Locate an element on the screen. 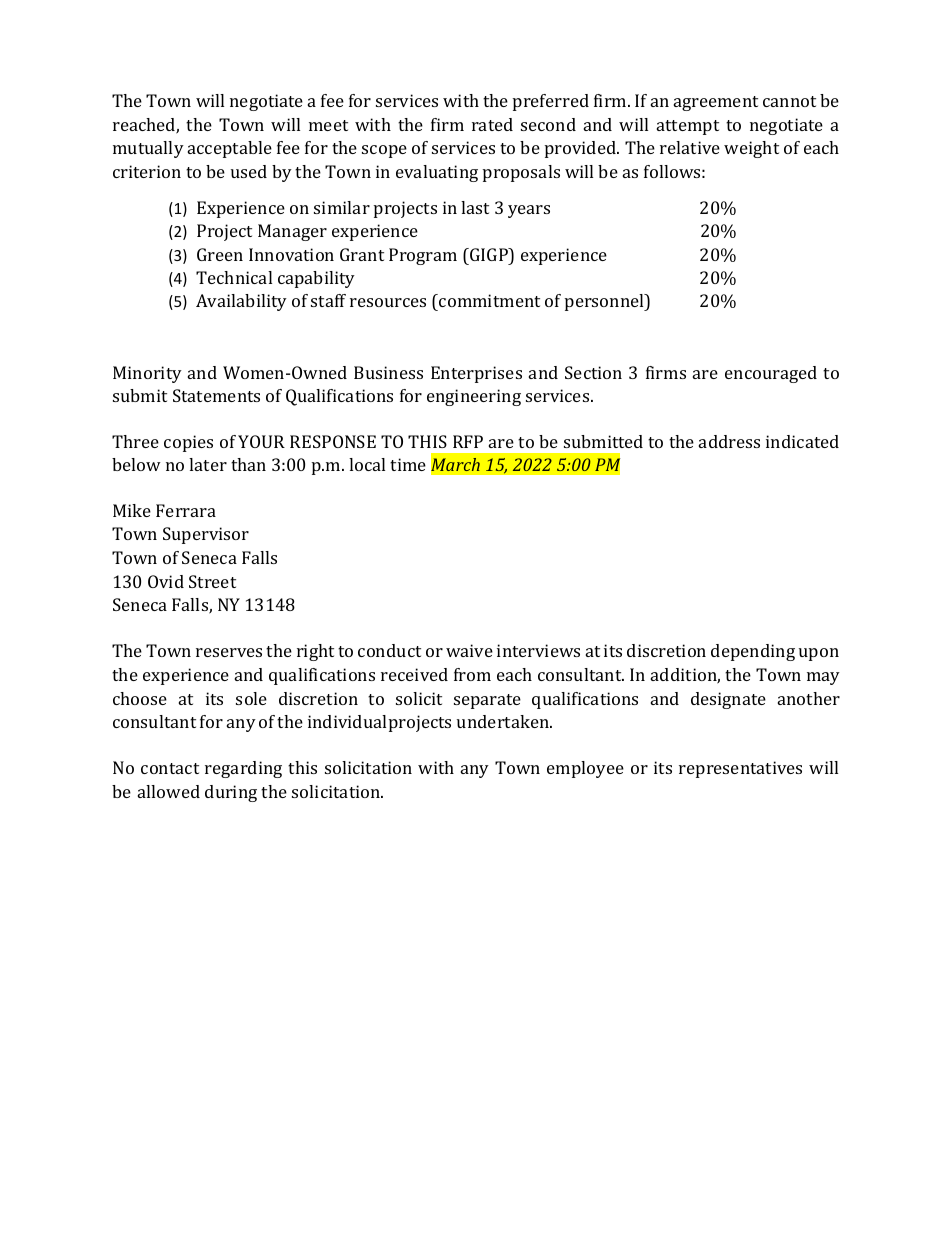 The height and width of the screenshot is (1233, 952). representatives is located at coordinates (740, 769).
